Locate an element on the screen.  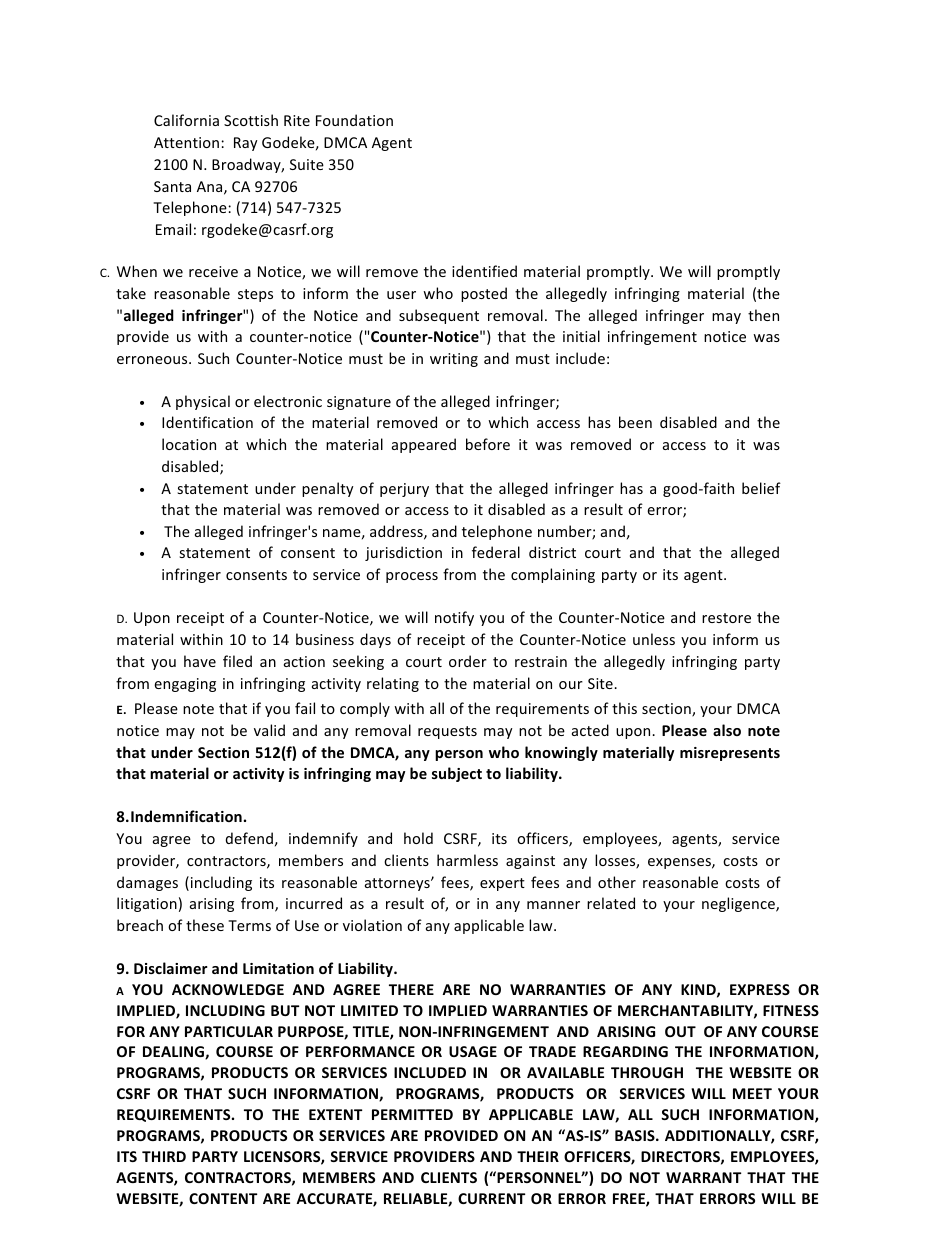
Foundation is located at coordinates (354, 120).
